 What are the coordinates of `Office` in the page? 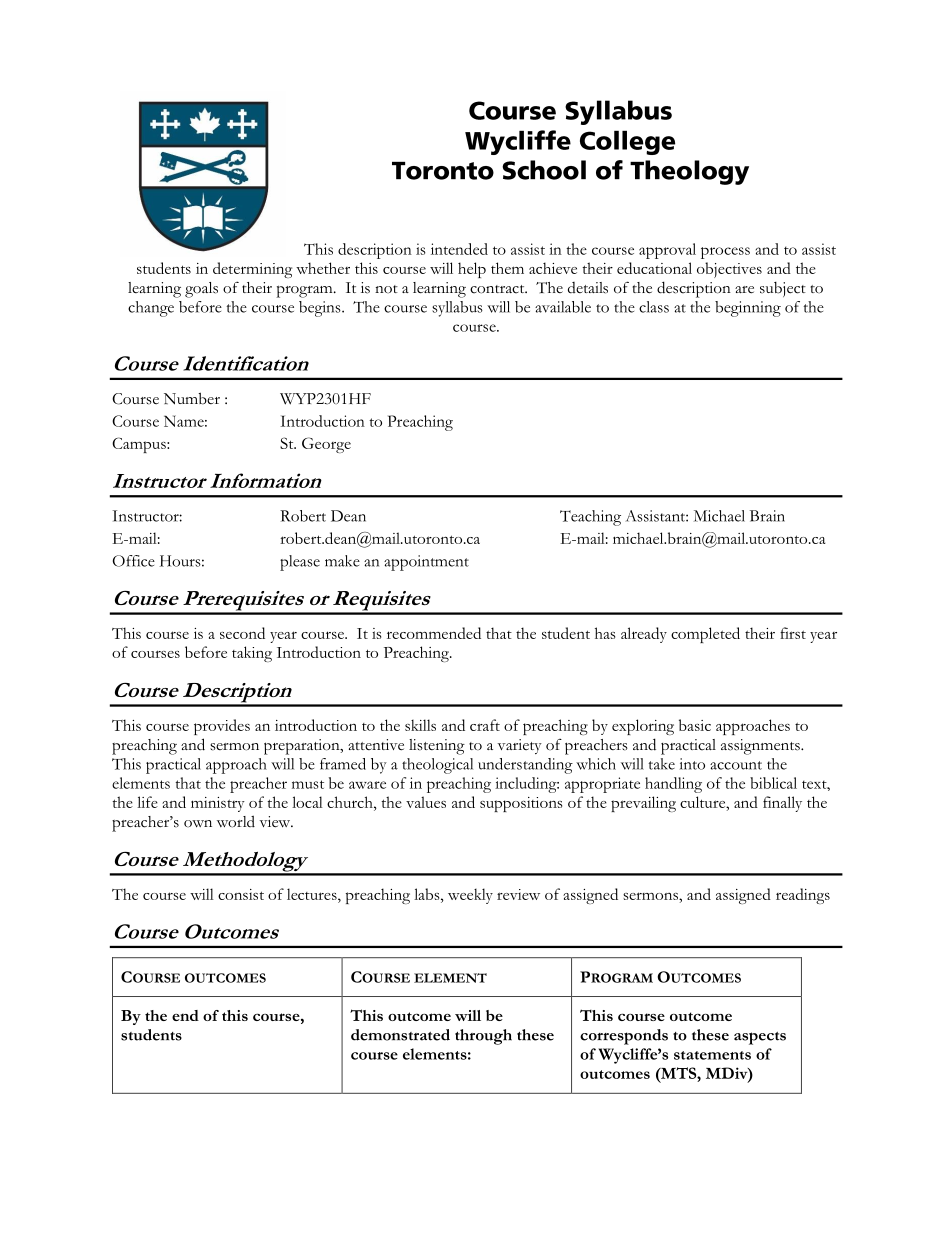 It's located at (134, 561).
